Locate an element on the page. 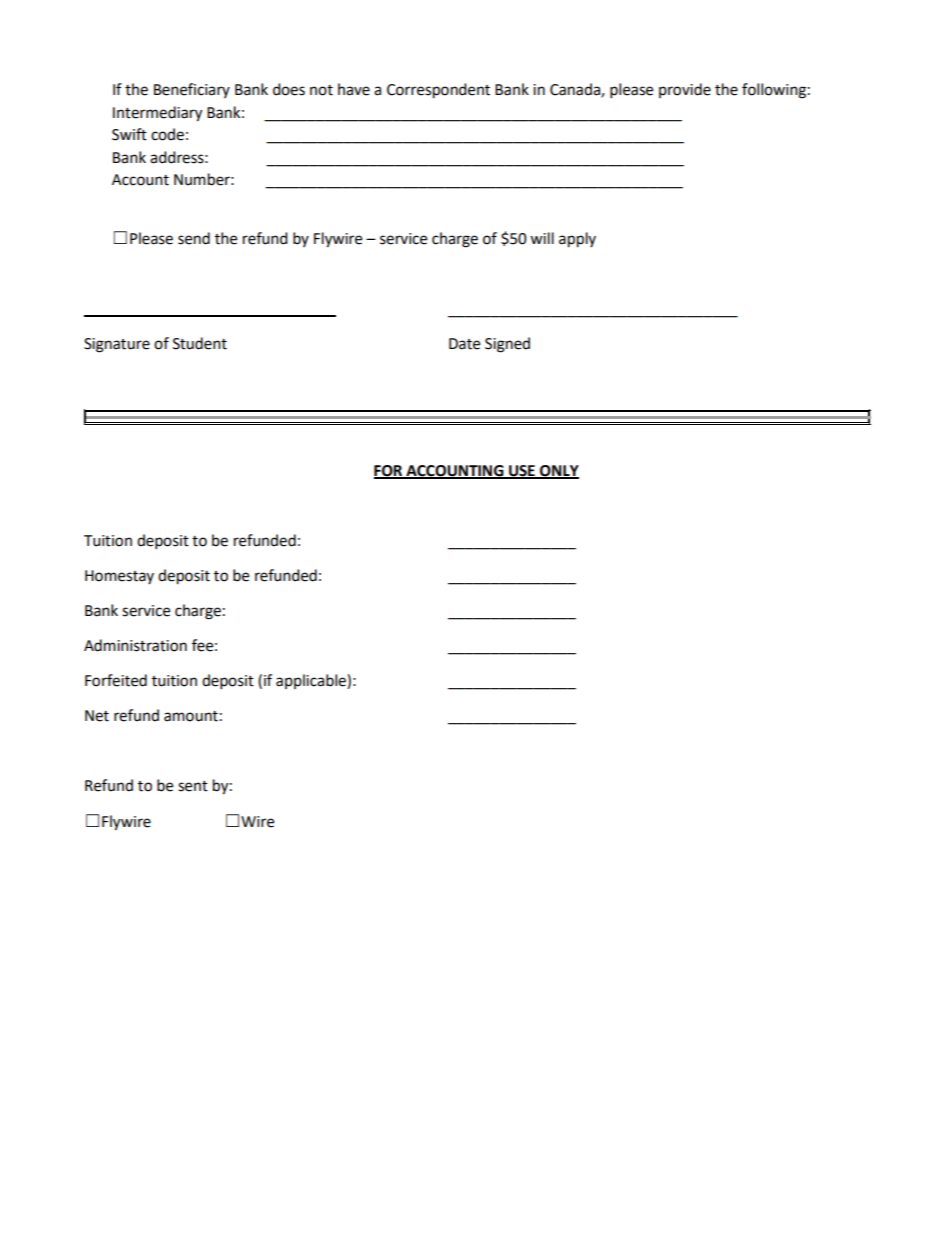 This document has width=952, height=1233. USE is located at coordinates (522, 471).
